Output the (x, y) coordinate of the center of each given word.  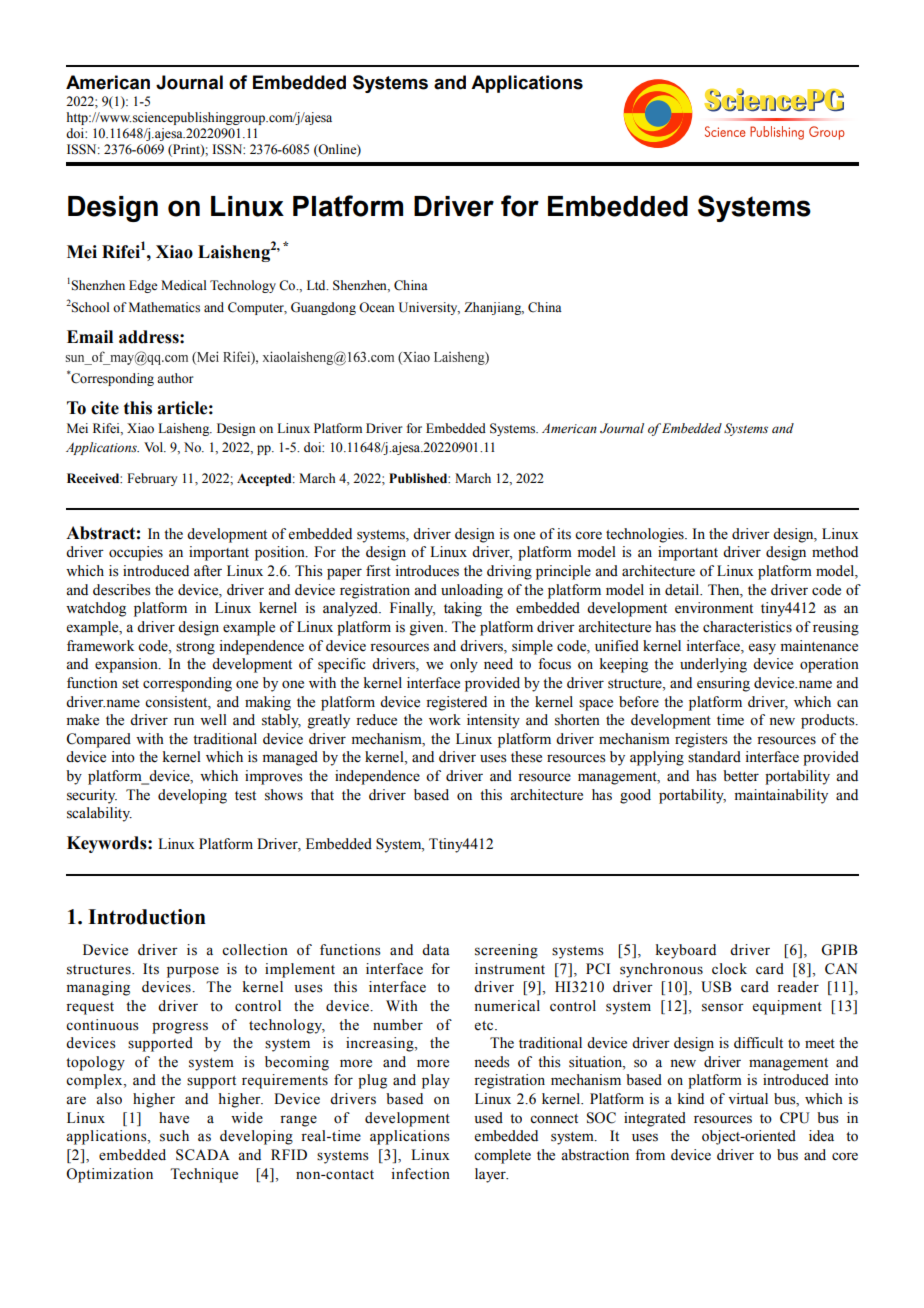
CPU (795, 1118)
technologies (646, 535)
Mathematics (164, 307)
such (174, 1136)
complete (502, 1156)
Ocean (377, 307)
